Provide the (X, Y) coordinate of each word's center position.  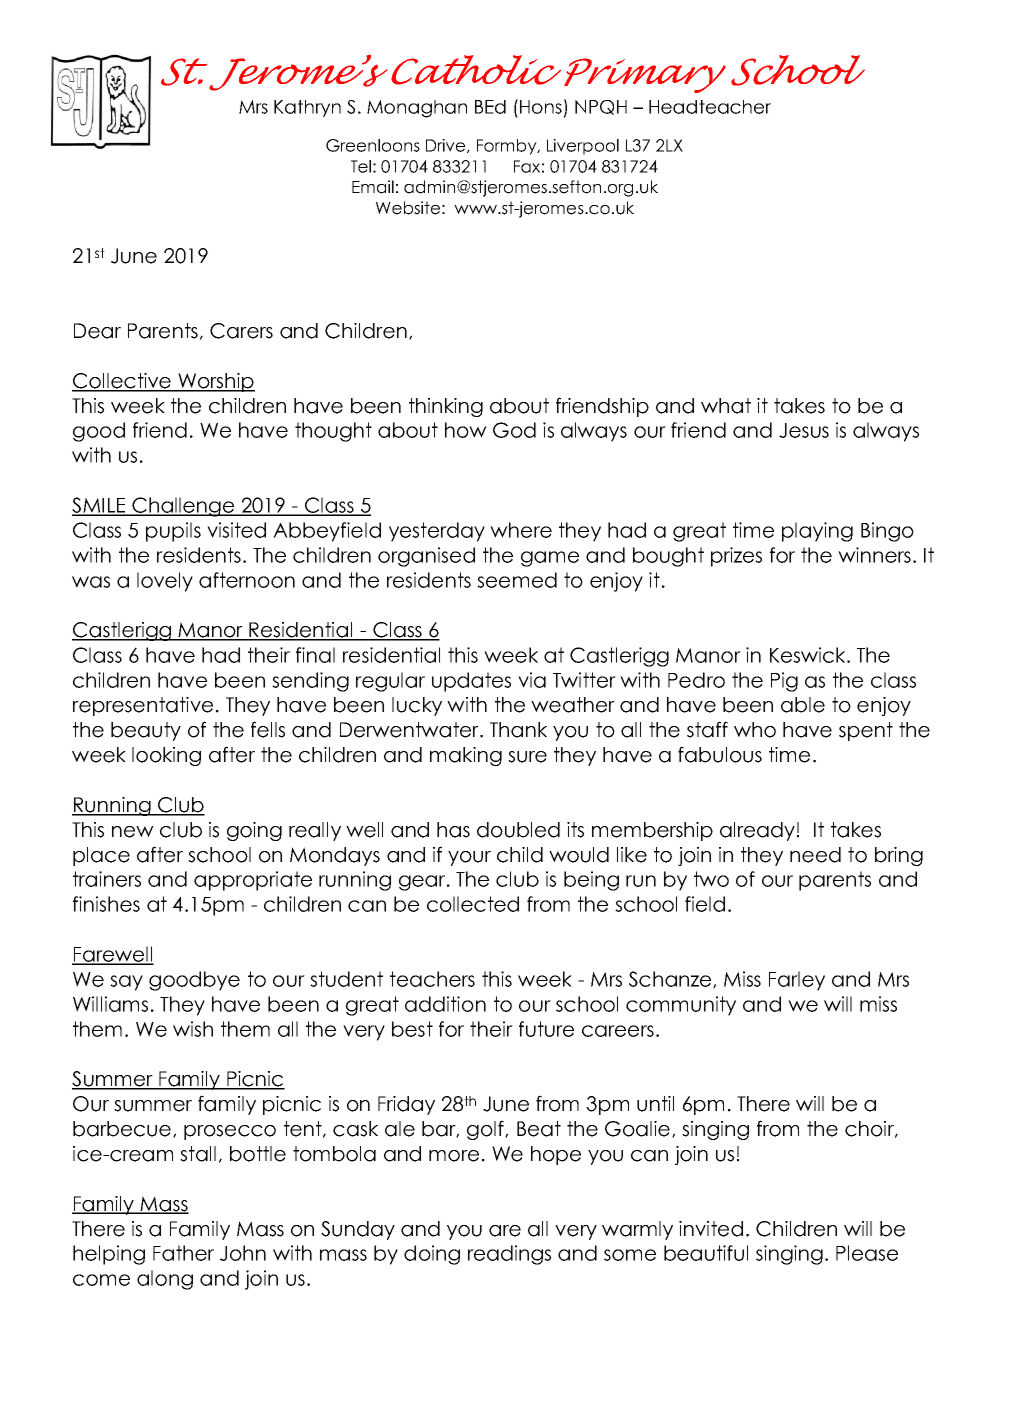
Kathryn (307, 108)
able (803, 705)
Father (183, 1253)
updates (471, 682)
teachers (432, 979)
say (126, 983)
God (514, 430)
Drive (447, 146)
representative (143, 706)
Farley (797, 981)
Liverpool (583, 147)
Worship (215, 382)
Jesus (804, 430)
